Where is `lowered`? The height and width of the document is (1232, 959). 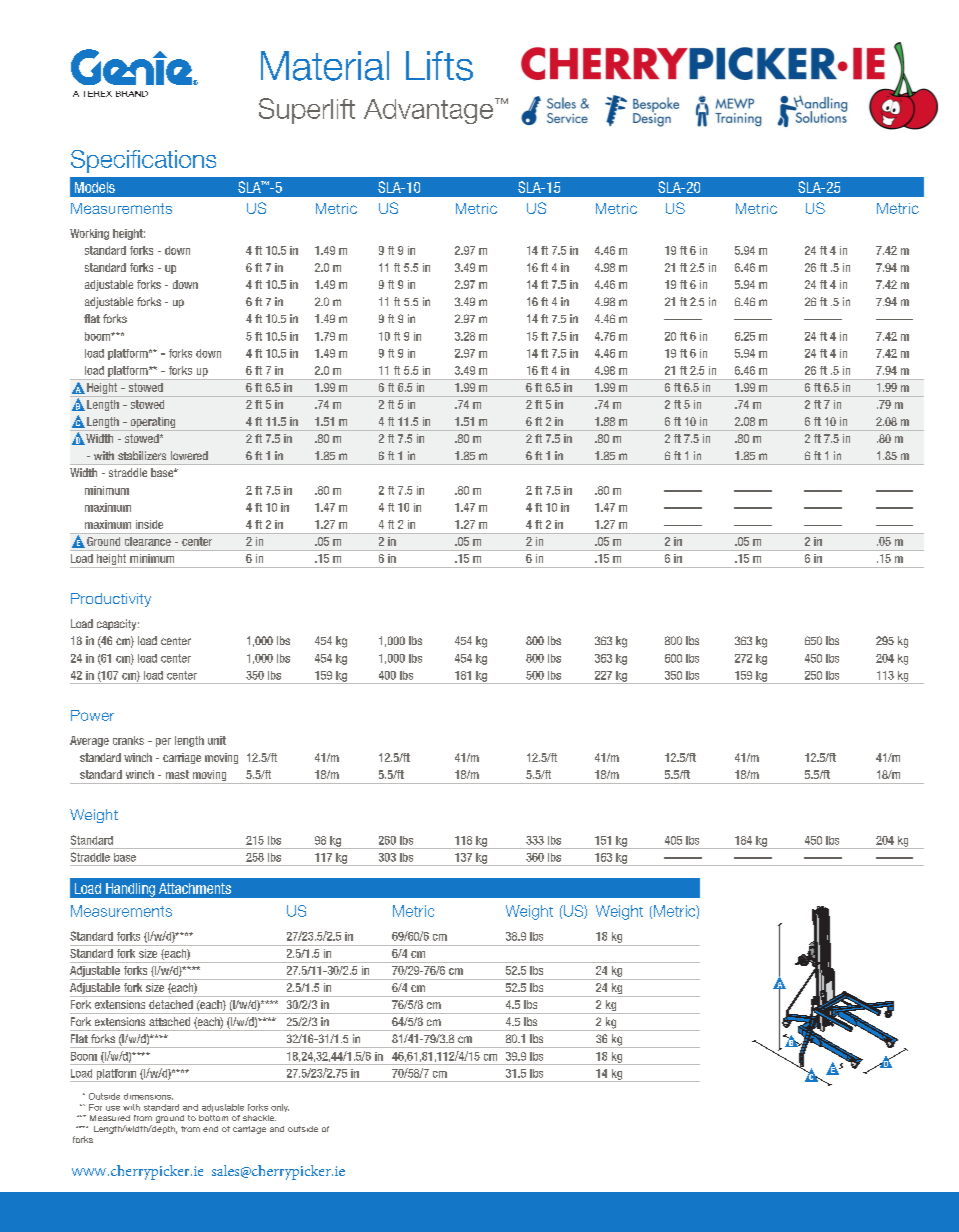 lowered is located at coordinates (189, 455).
